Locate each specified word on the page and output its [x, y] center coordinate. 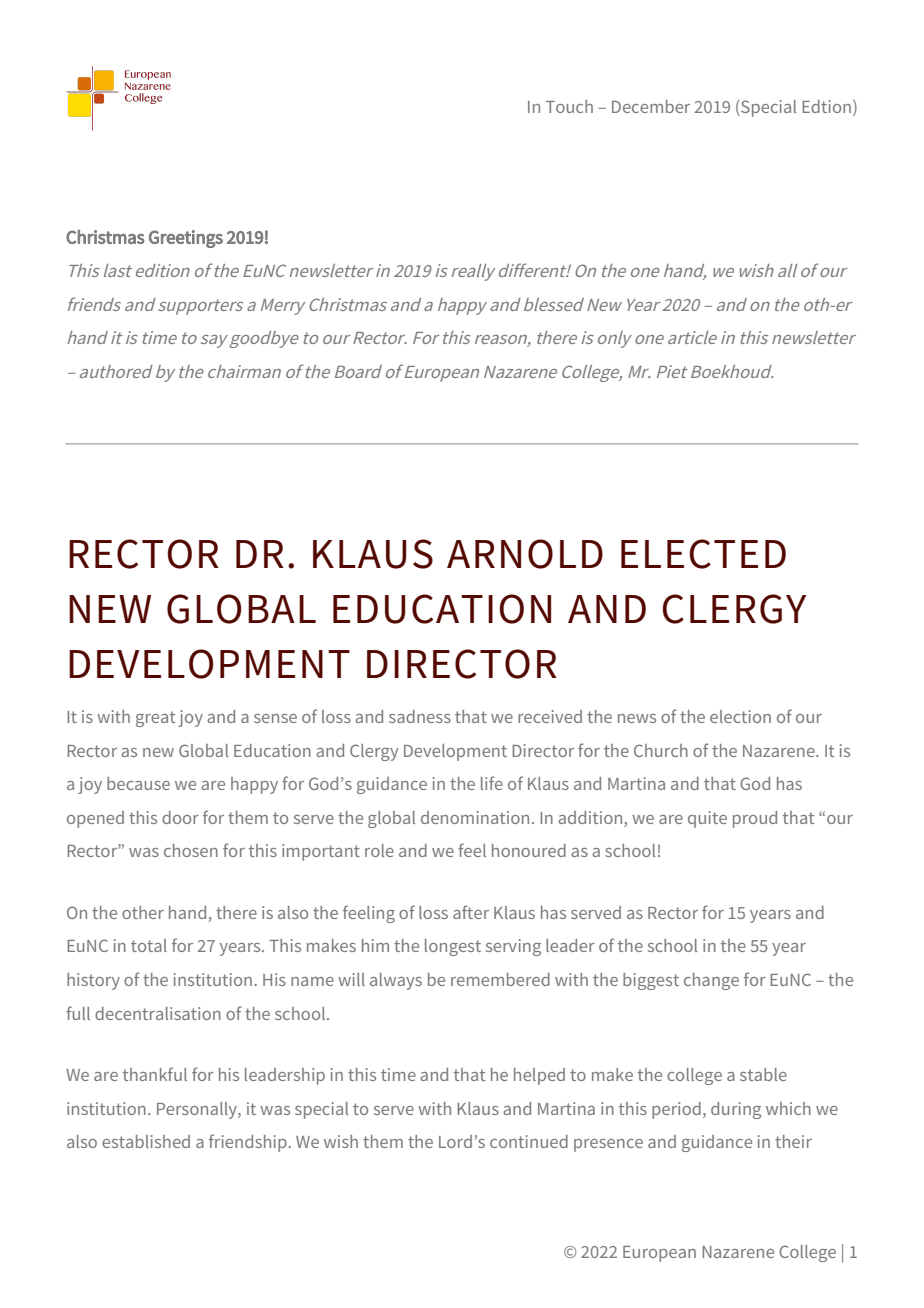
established [146, 1141]
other [143, 912]
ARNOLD [525, 554]
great [155, 719]
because [138, 783]
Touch [569, 106]
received [550, 716]
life [492, 783]
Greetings [186, 239]
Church [661, 750]
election [740, 716]
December [651, 106]
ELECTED [703, 554]
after [471, 912]
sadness [420, 716]
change [711, 981]
